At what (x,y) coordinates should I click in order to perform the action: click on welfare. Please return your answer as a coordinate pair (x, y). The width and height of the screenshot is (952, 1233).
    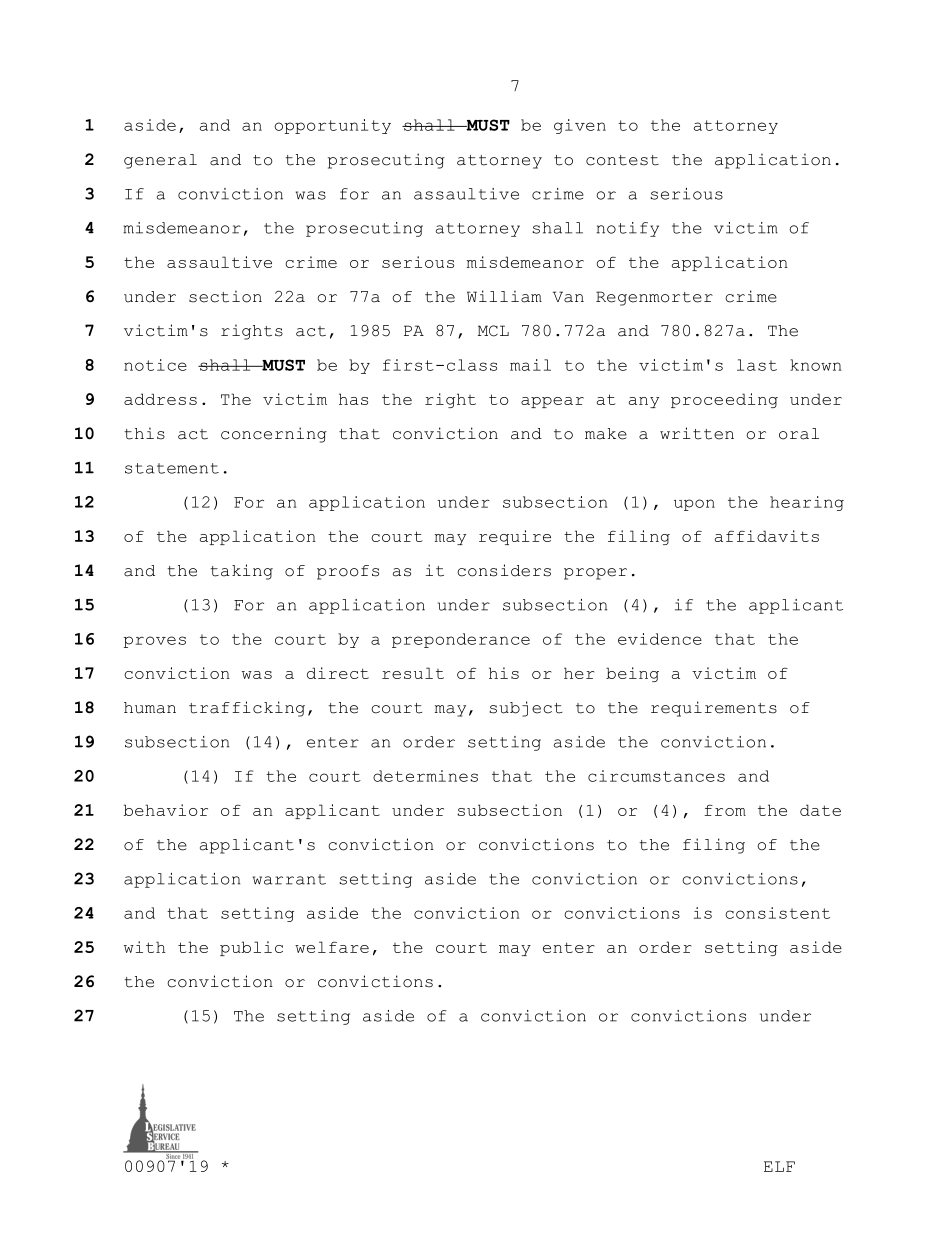
    Looking at the image, I should click on (332, 947).
